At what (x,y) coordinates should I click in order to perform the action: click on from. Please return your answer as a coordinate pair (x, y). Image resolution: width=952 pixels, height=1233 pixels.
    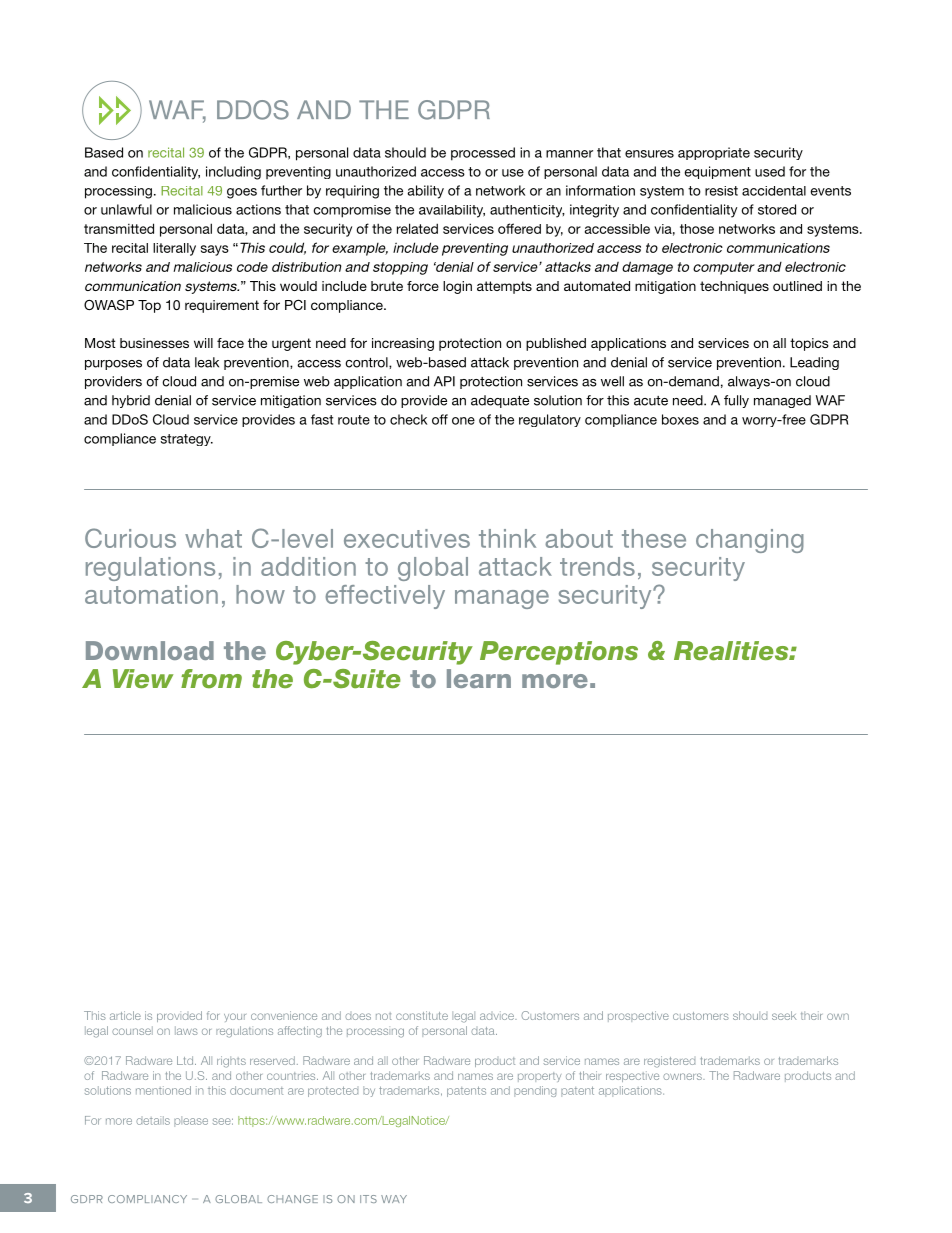
    Looking at the image, I should click on (211, 678).
